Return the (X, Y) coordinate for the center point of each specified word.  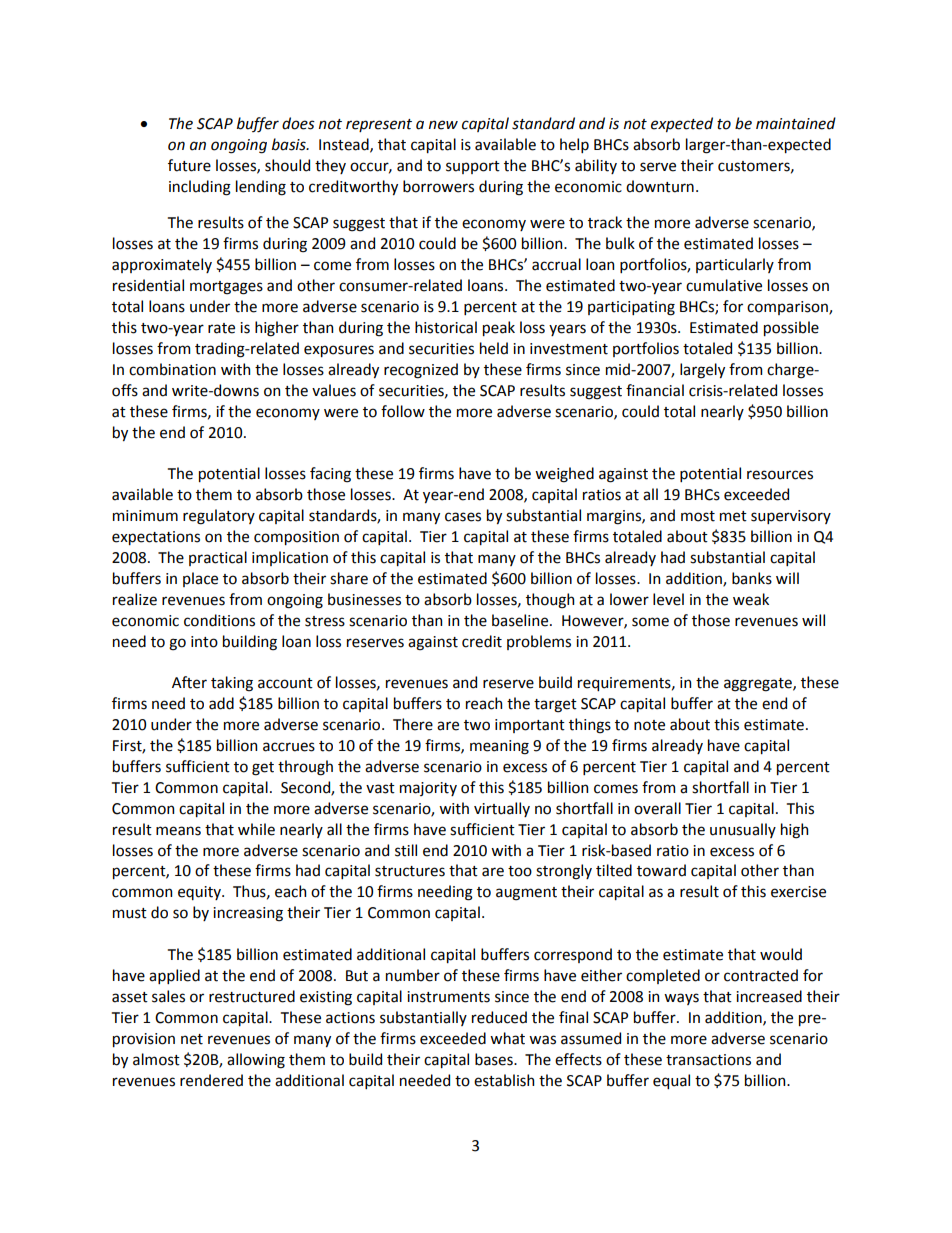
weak (751, 599)
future (189, 165)
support (473, 167)
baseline (521, 620)
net (192, 1039)
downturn (660, 186)
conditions (219, 620)
